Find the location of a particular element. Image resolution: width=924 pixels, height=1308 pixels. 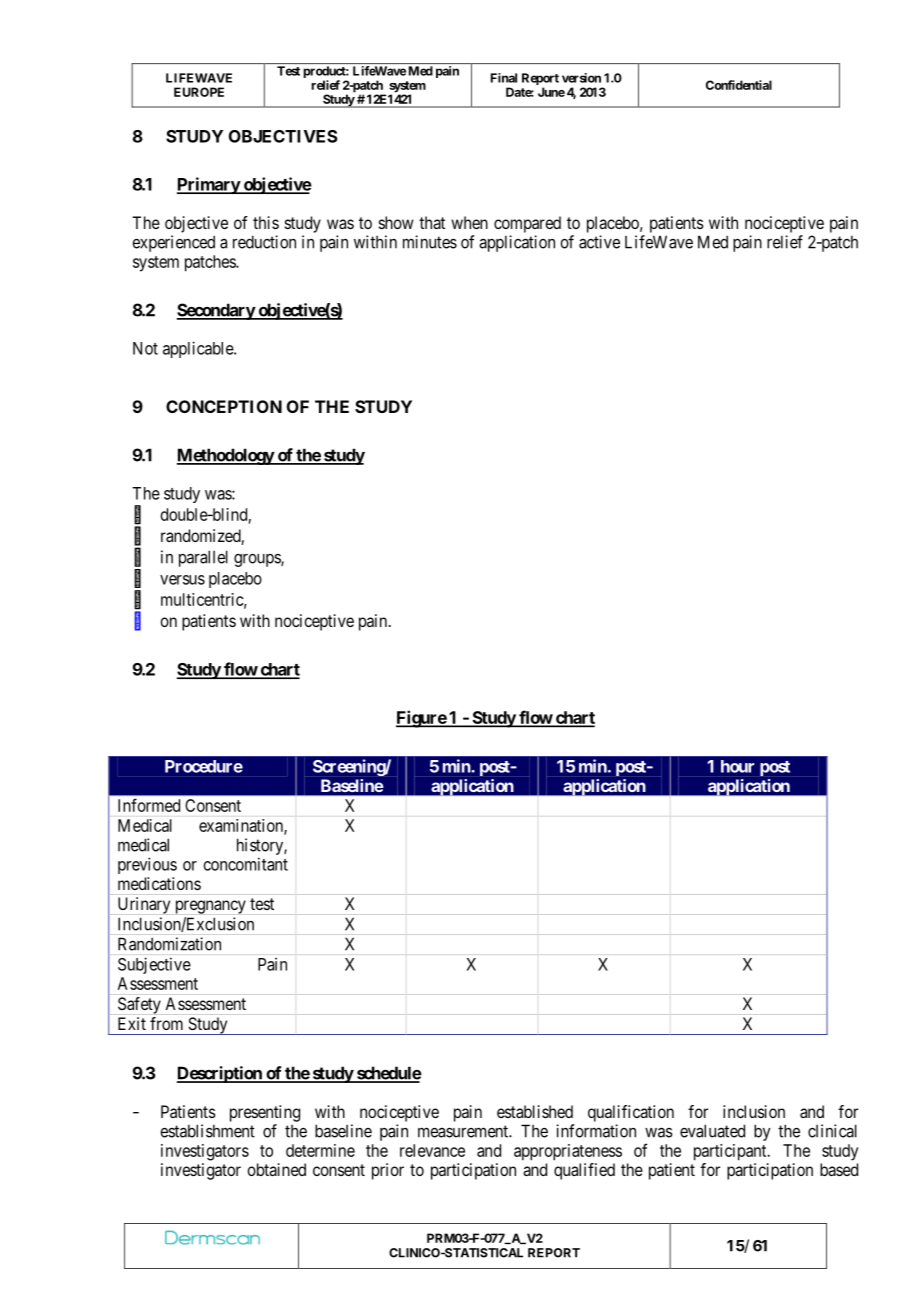

EUROPE is located at coordinates (199, 92).
